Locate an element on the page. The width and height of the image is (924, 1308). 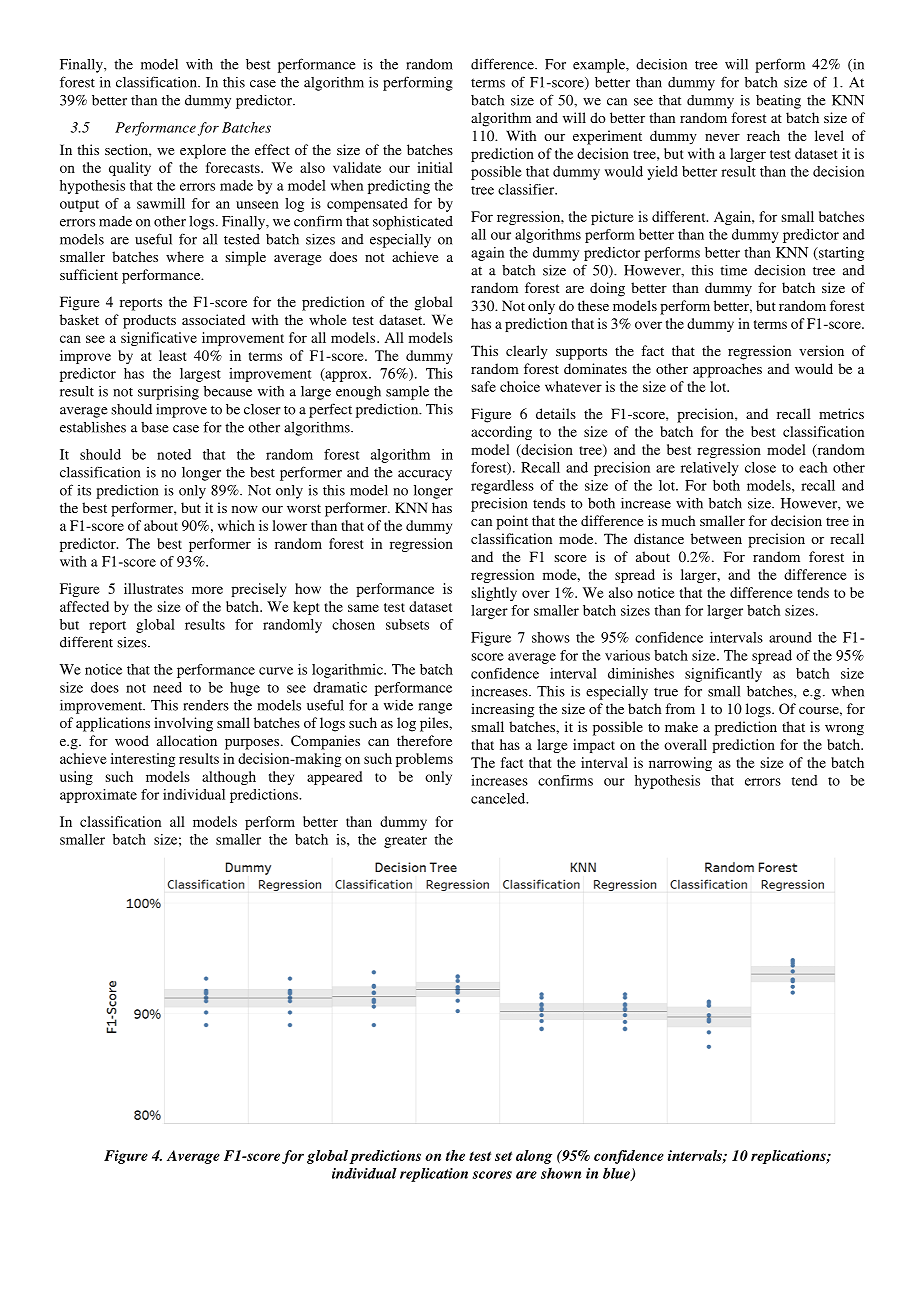
initial is located at coordinates (435, 167).
